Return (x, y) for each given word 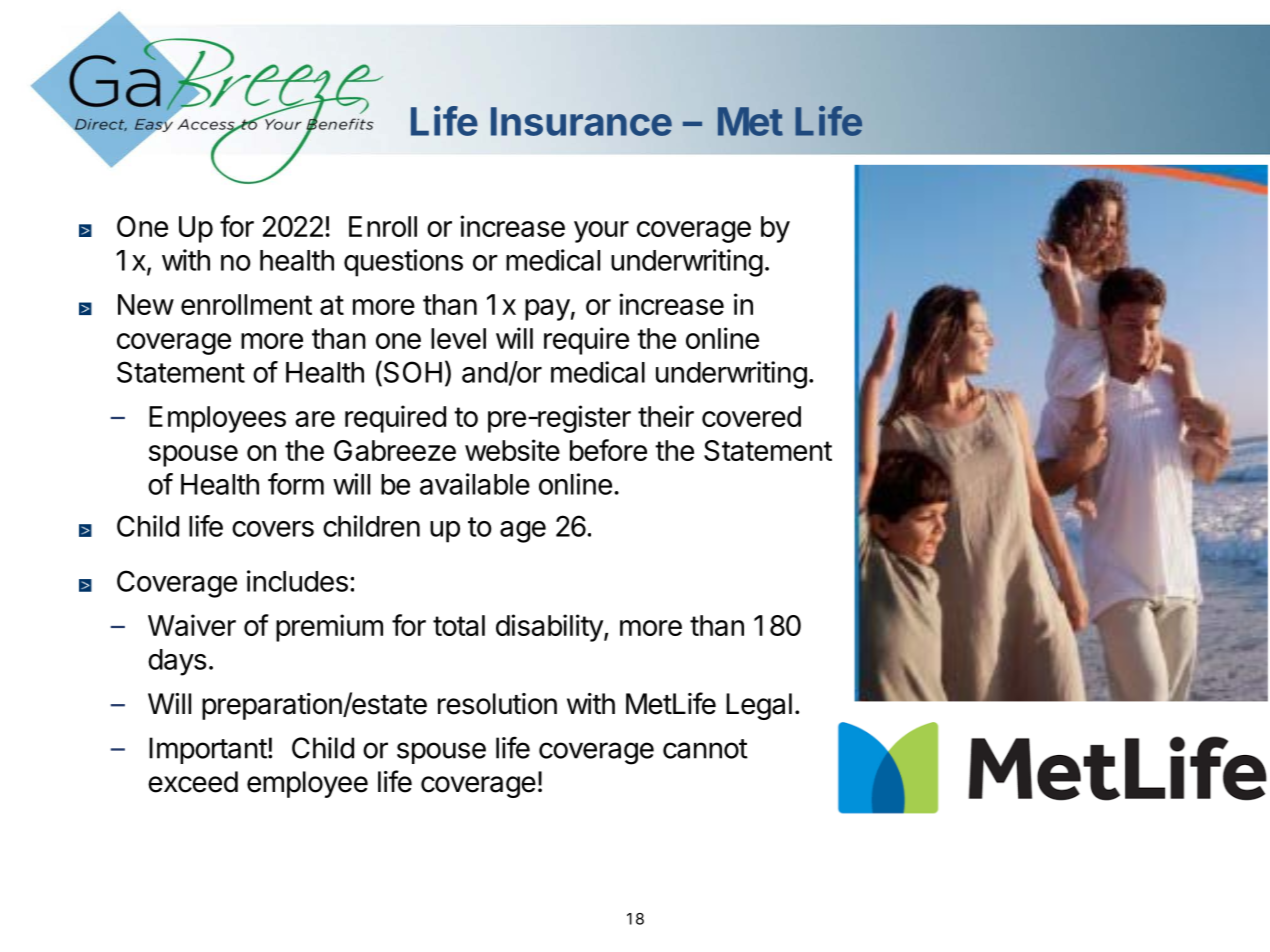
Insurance (581, 121)
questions (403, 263)
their (666, 416)
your (601, 232)
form (296, 484)
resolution (497, 704)
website (512, 450)
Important (208, 750)
